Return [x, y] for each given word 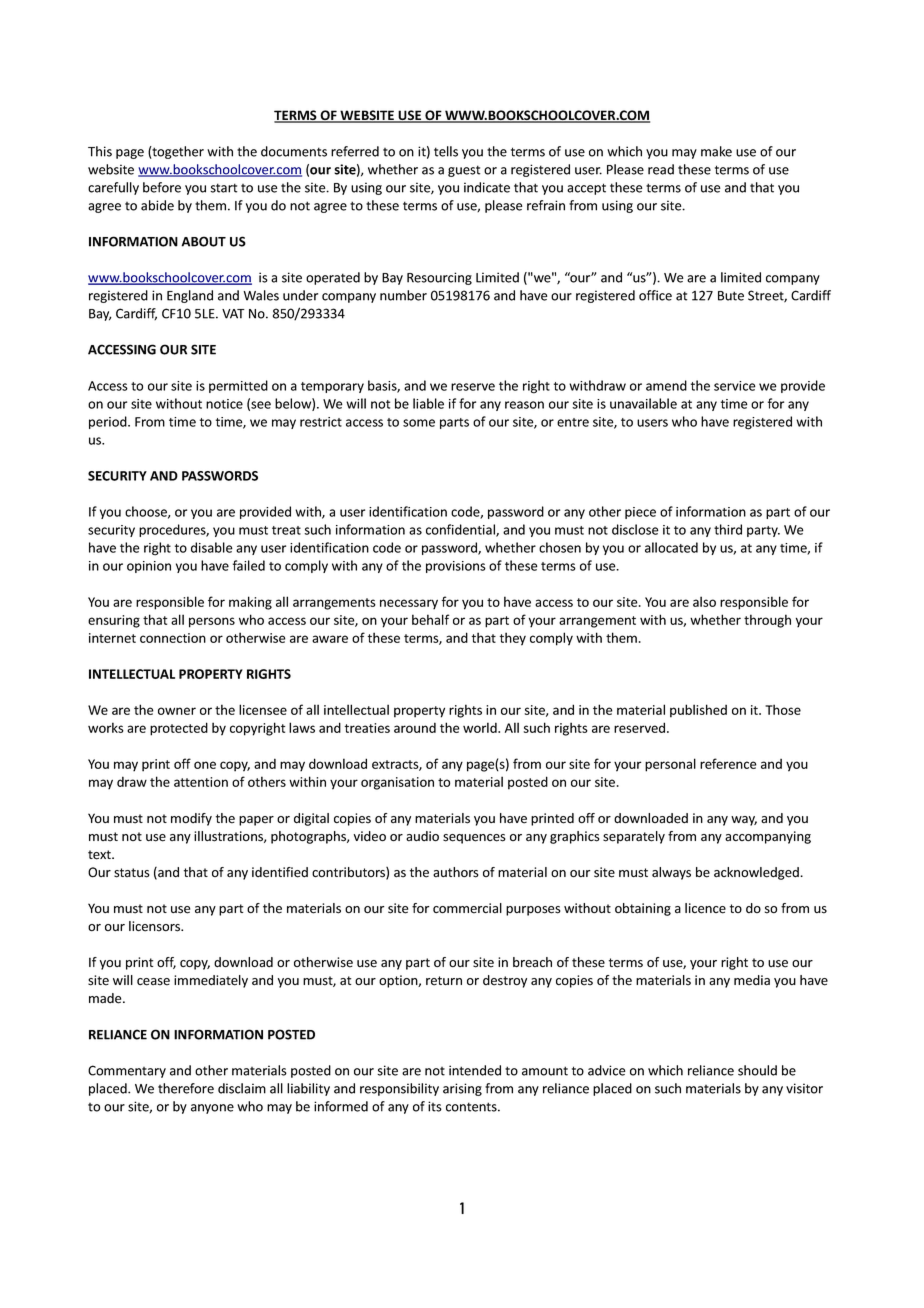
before [162, 187]
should [757, 1070]
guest [464, 171]
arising [462, 1089]
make [716, 151]
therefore [186, 1088]
